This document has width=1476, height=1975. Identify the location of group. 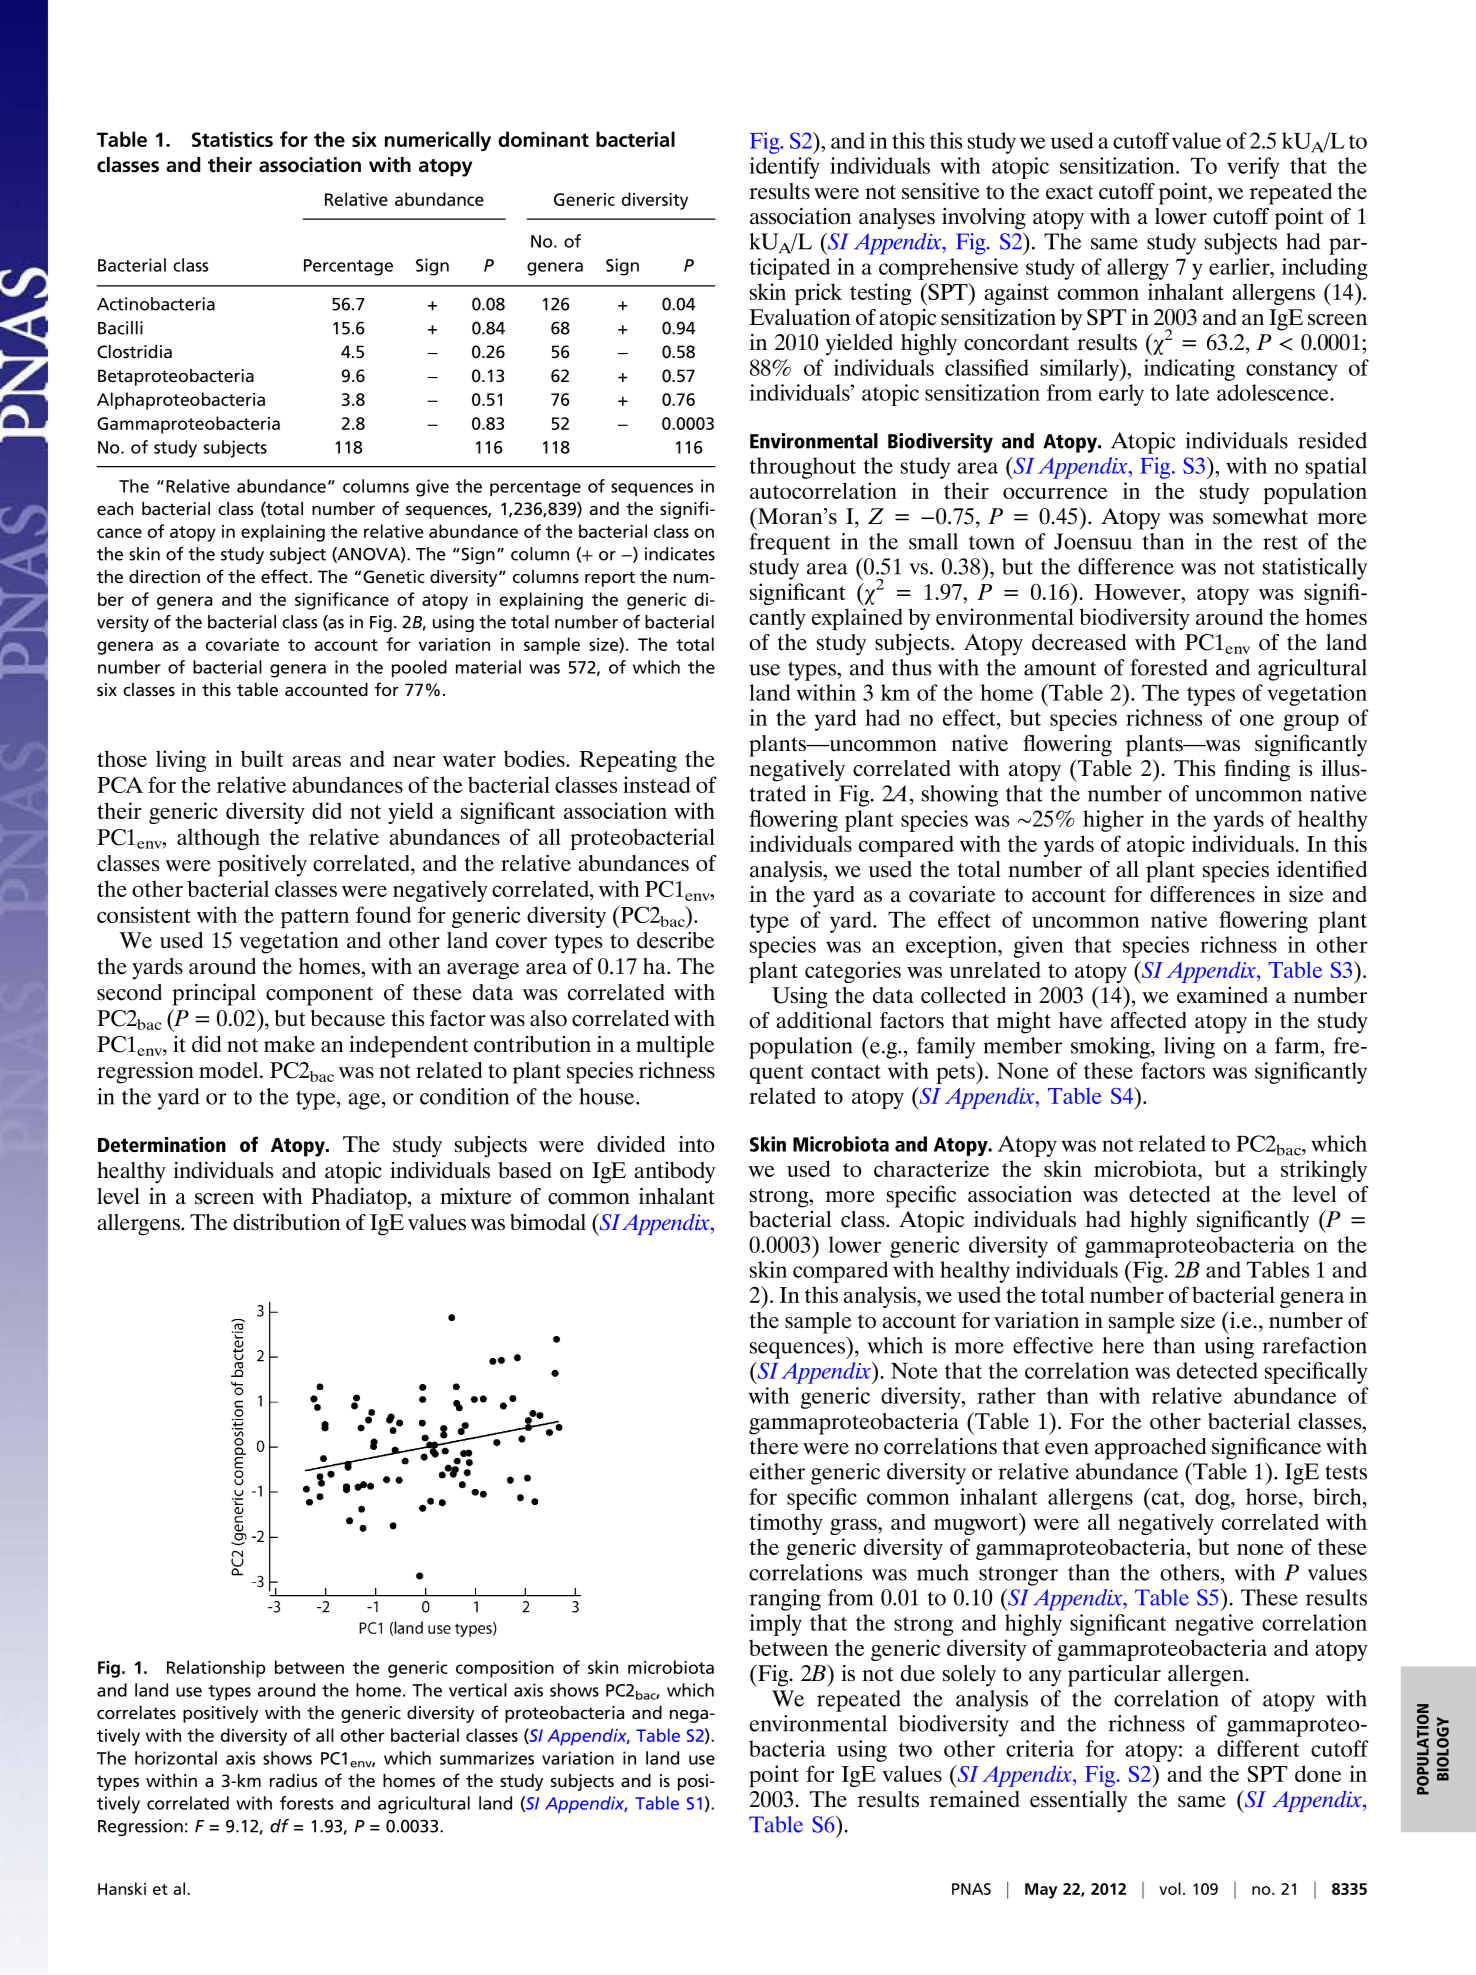
(1311, 722).
